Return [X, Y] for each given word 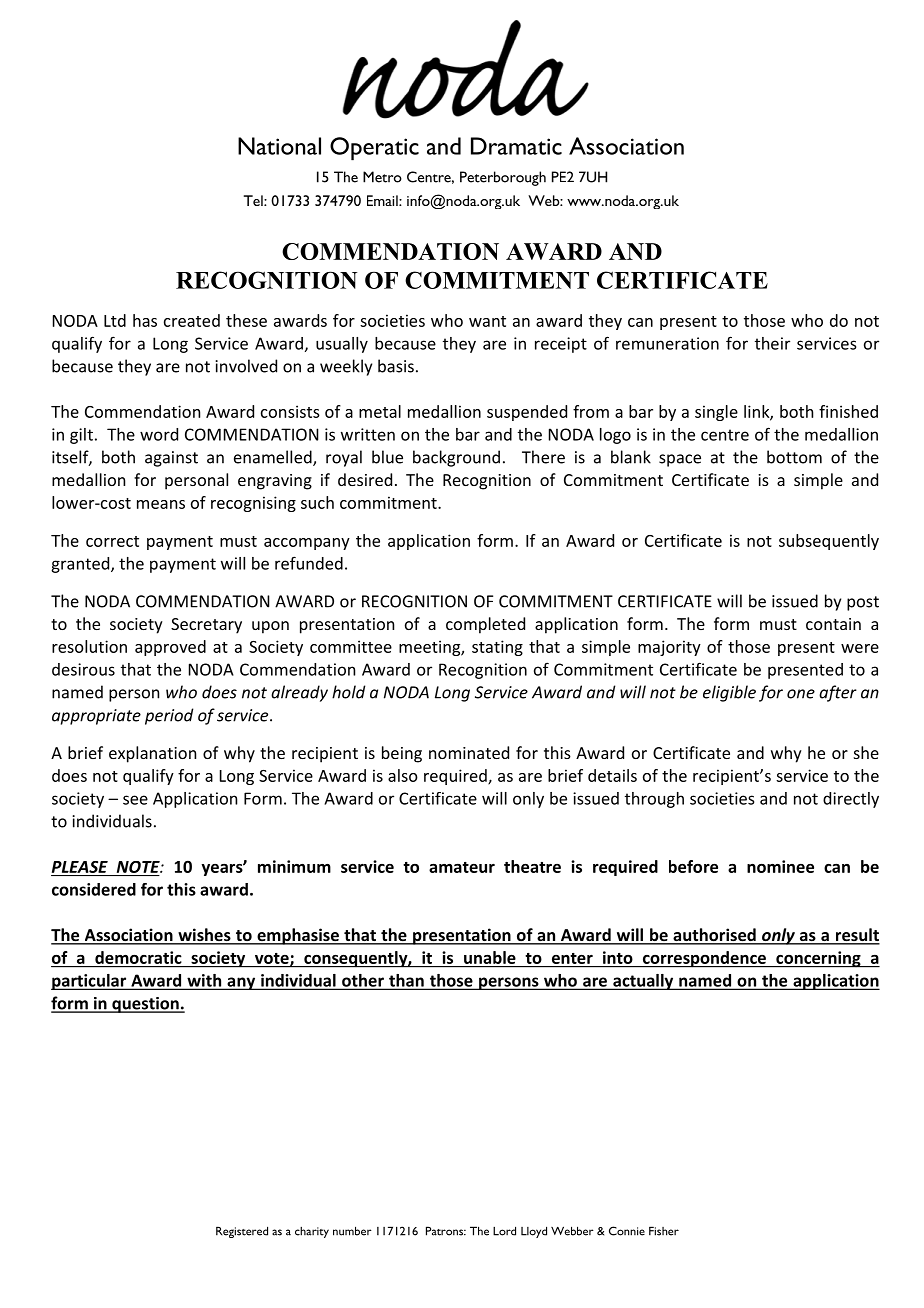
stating [497, 648]
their [772, 343]
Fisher [664, 1231]
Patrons [446, 1231]
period [169, 716]
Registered [242, 1232]
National [279, 146]
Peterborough [503, 178]
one [801, 694]
